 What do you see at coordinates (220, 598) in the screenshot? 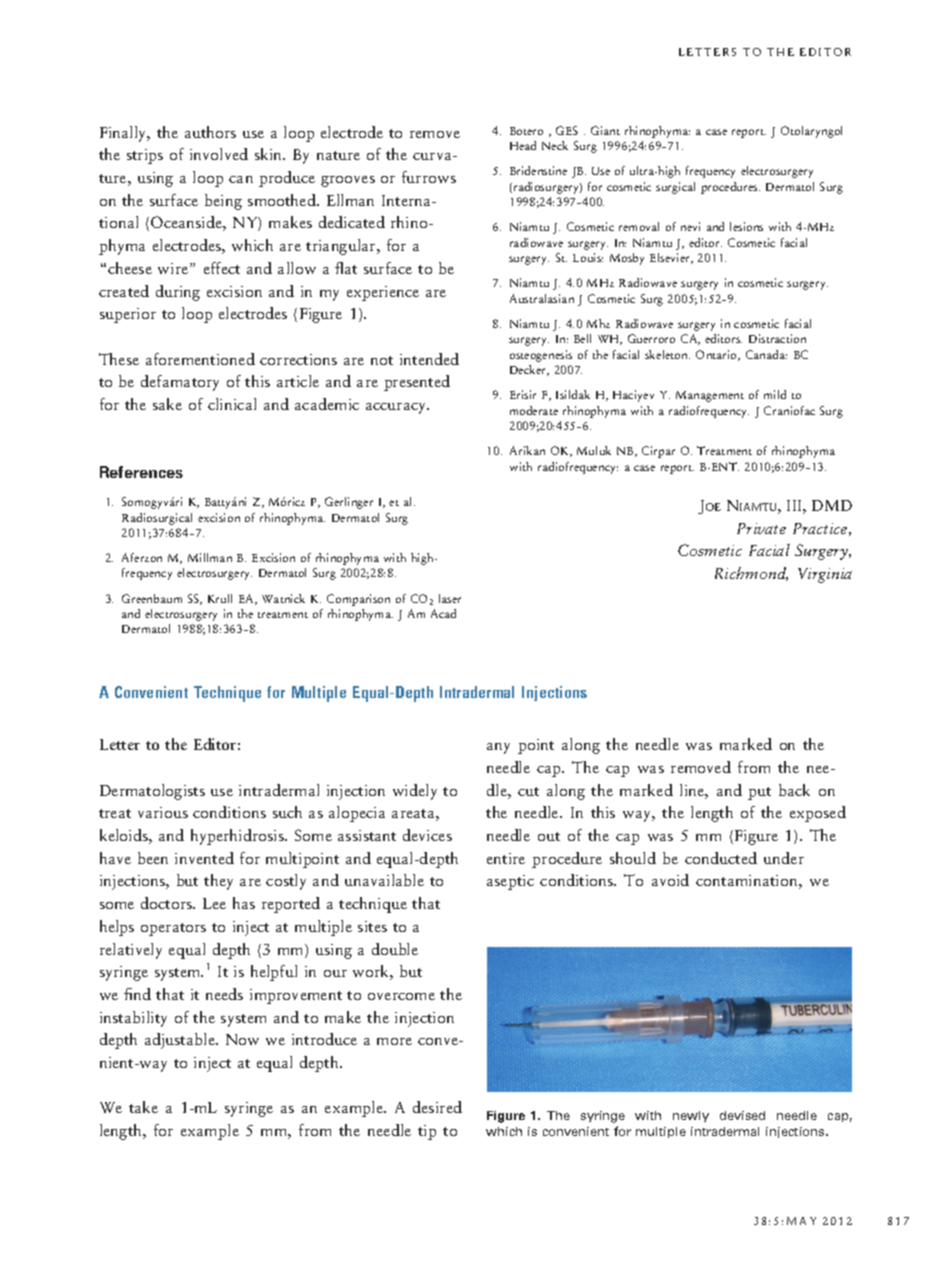
I see `Krull` at bounding box center [220, 598].
